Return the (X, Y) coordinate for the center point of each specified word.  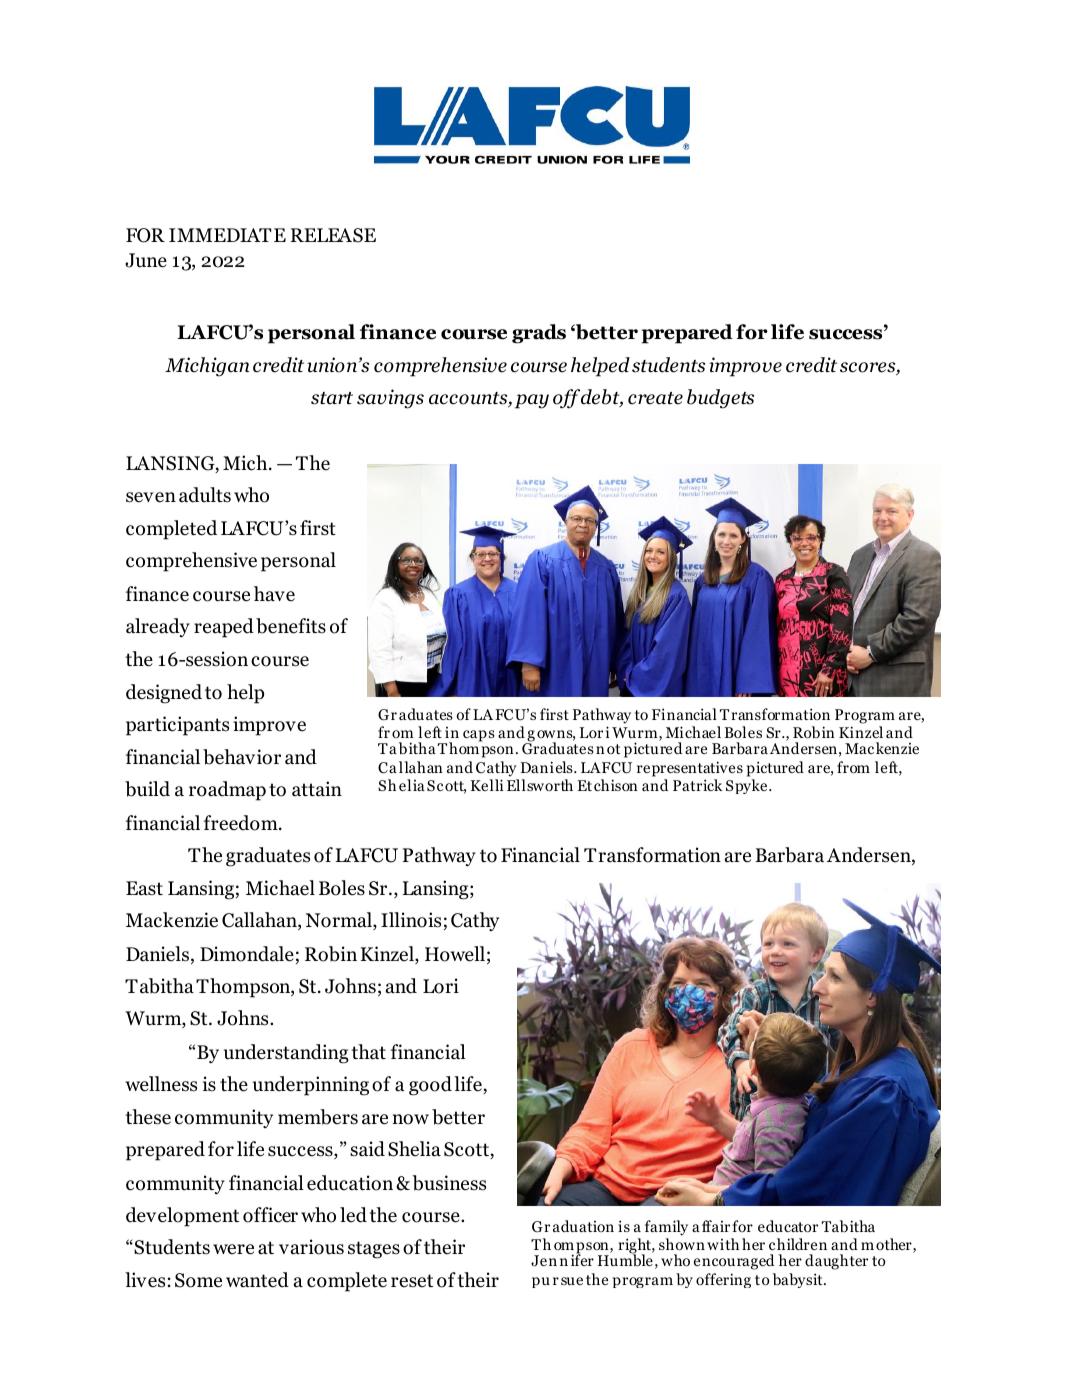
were (233, 1249)
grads (539, 334)
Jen (544, 1261)
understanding (286, 1054)
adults (205, 495)
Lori (441, 986)
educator (788, 1226)
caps (479, 736)
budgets (720, 399)
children (798, 1244)
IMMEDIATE (227, 235)
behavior (242, 757)
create (655, 398)
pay (532, 401)
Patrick (698, 785)
